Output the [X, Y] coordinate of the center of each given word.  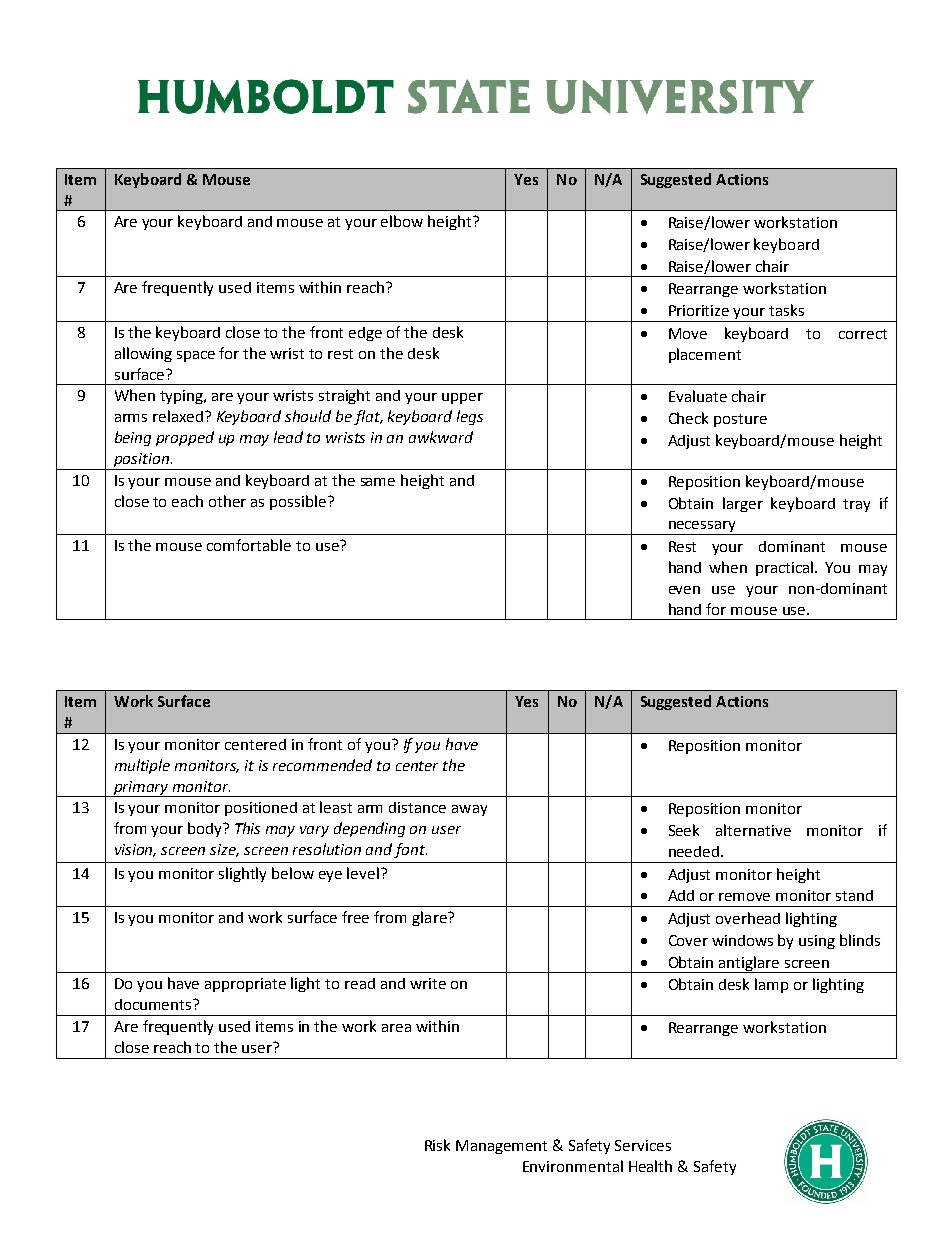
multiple [142, 766]
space [196, 356]
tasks [786, 310]
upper [462, 398]
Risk [437, 1145]
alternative [753, 830]
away [469, 810]
